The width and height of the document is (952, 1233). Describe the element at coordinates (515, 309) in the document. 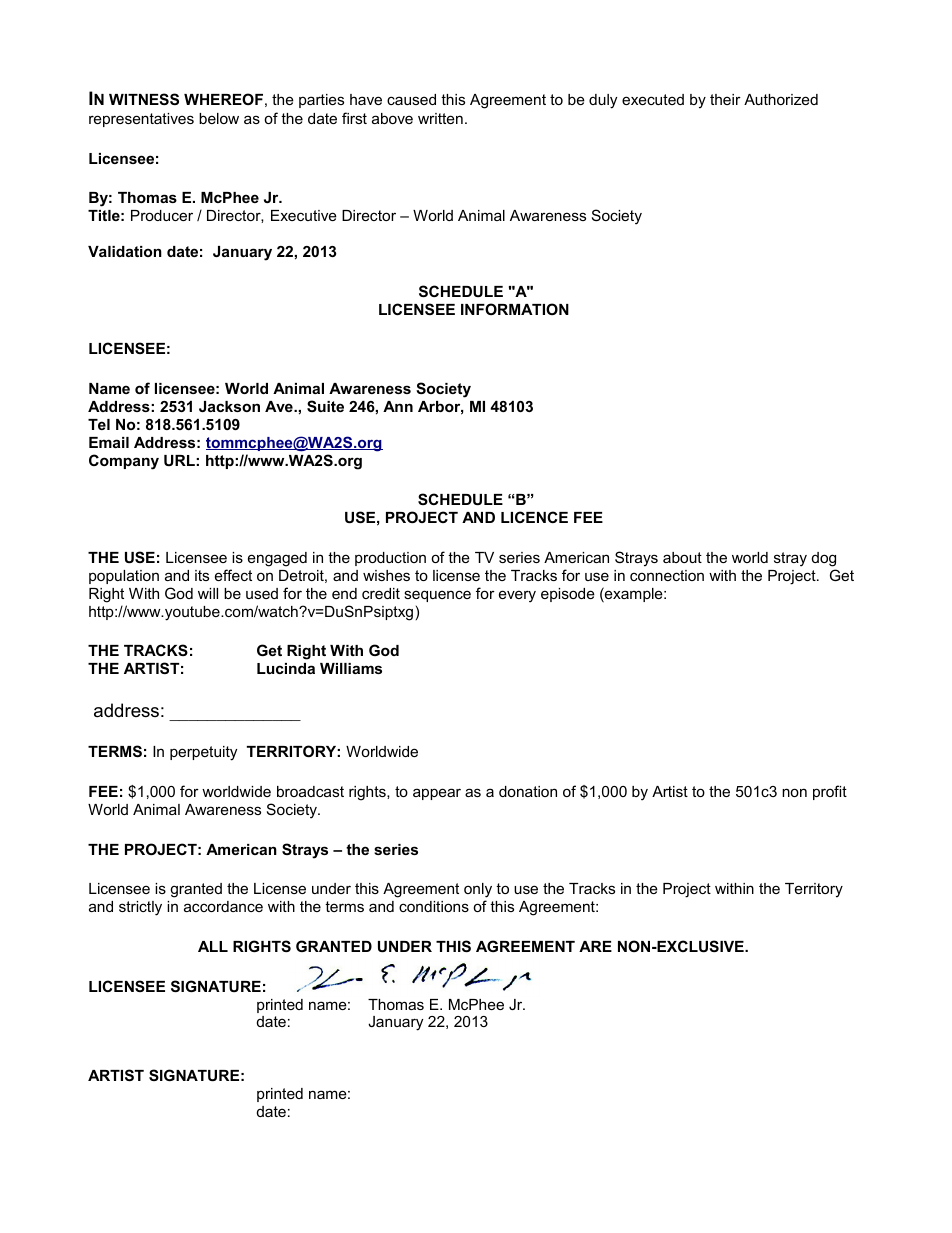

I see `INFORMATION` at that location.
